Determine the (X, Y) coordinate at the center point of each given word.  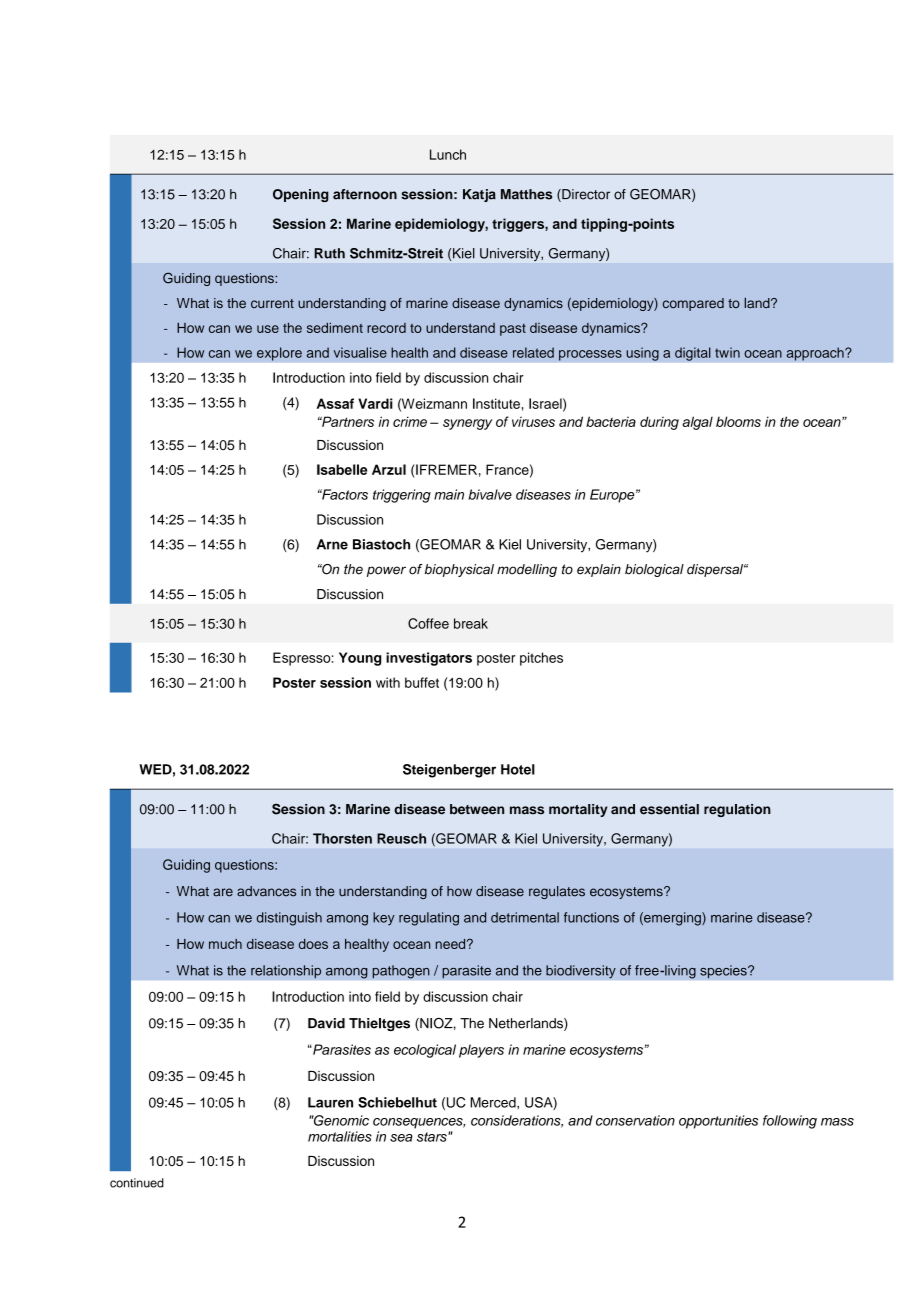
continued (137, 1183)
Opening (301, 195)
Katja (479, 195)
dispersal (716, 570)
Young (360, 659)
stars (433, 1137)
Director (585, 195)
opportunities (718, 1122)
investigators (429, 659)
